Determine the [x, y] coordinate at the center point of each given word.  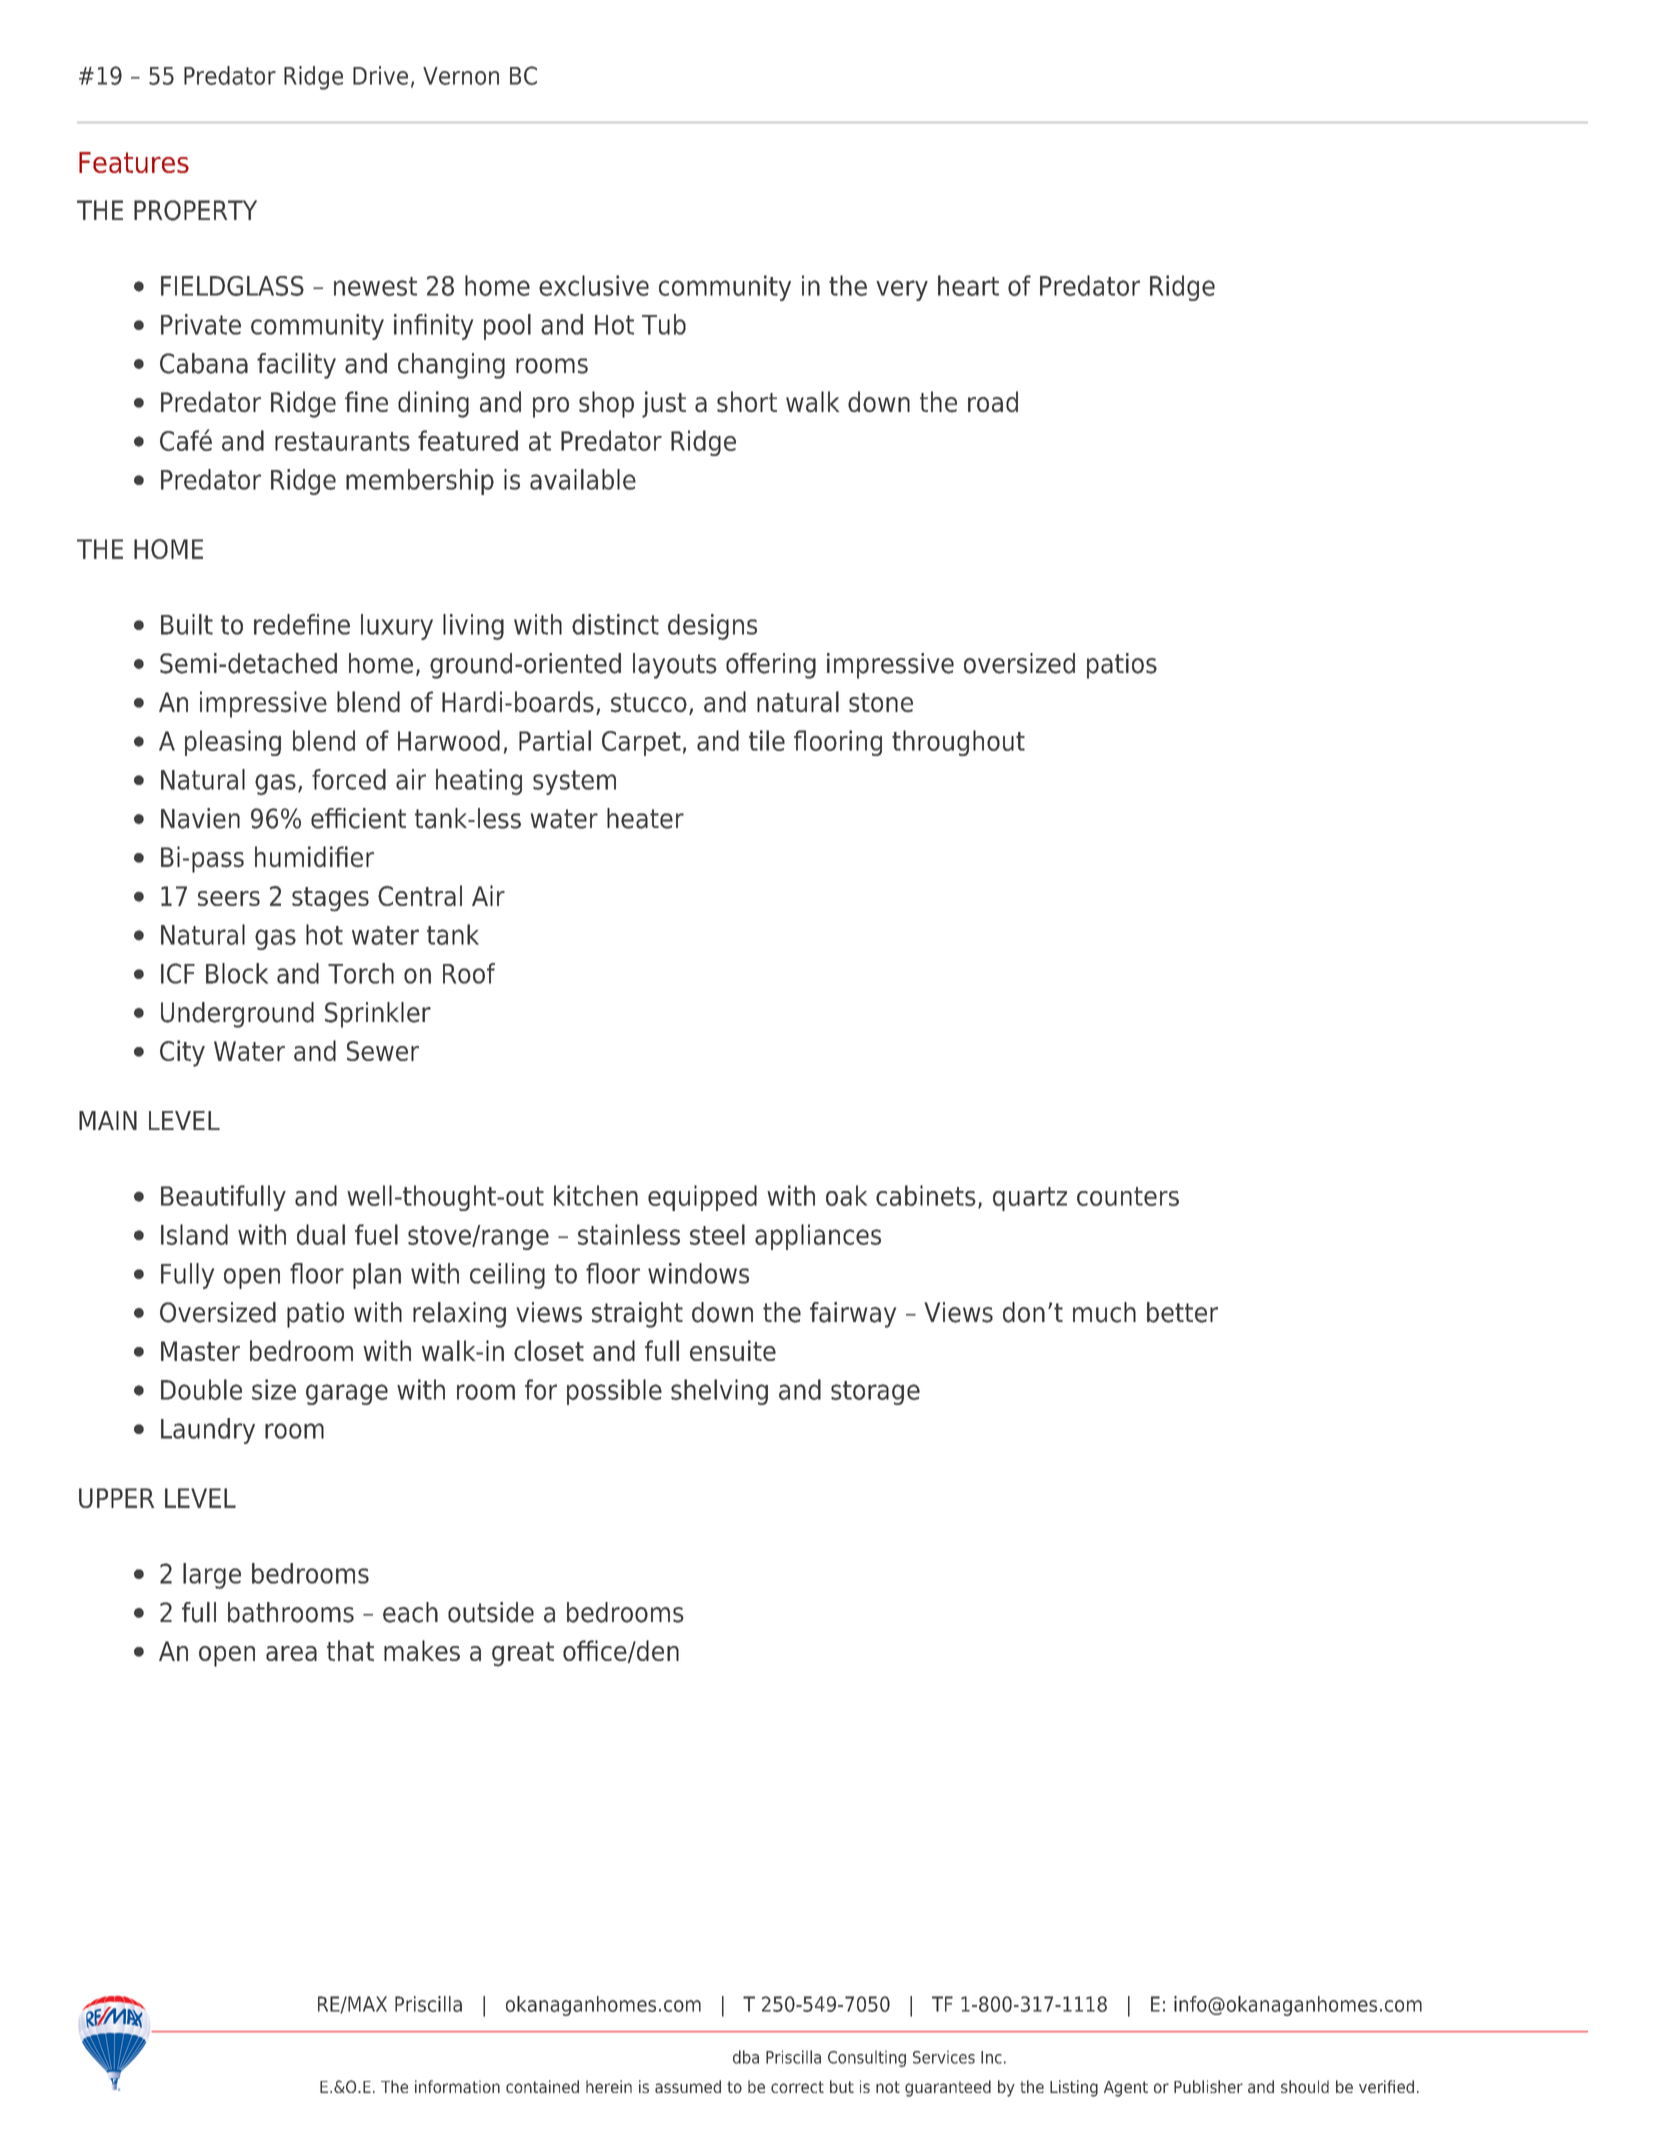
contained [542, 2086]
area [291, 1653]
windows [698, 1273]
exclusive [594, 285]
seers [229, 898]
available [583, 479]
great [523, 1654]
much [1104, 1312]
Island [194, 1234]
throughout [958, 743]
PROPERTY [195, 210]
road [993, 401]
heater [645, 818]
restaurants [342, 441]
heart [968, 285]
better [1182, 1312]
